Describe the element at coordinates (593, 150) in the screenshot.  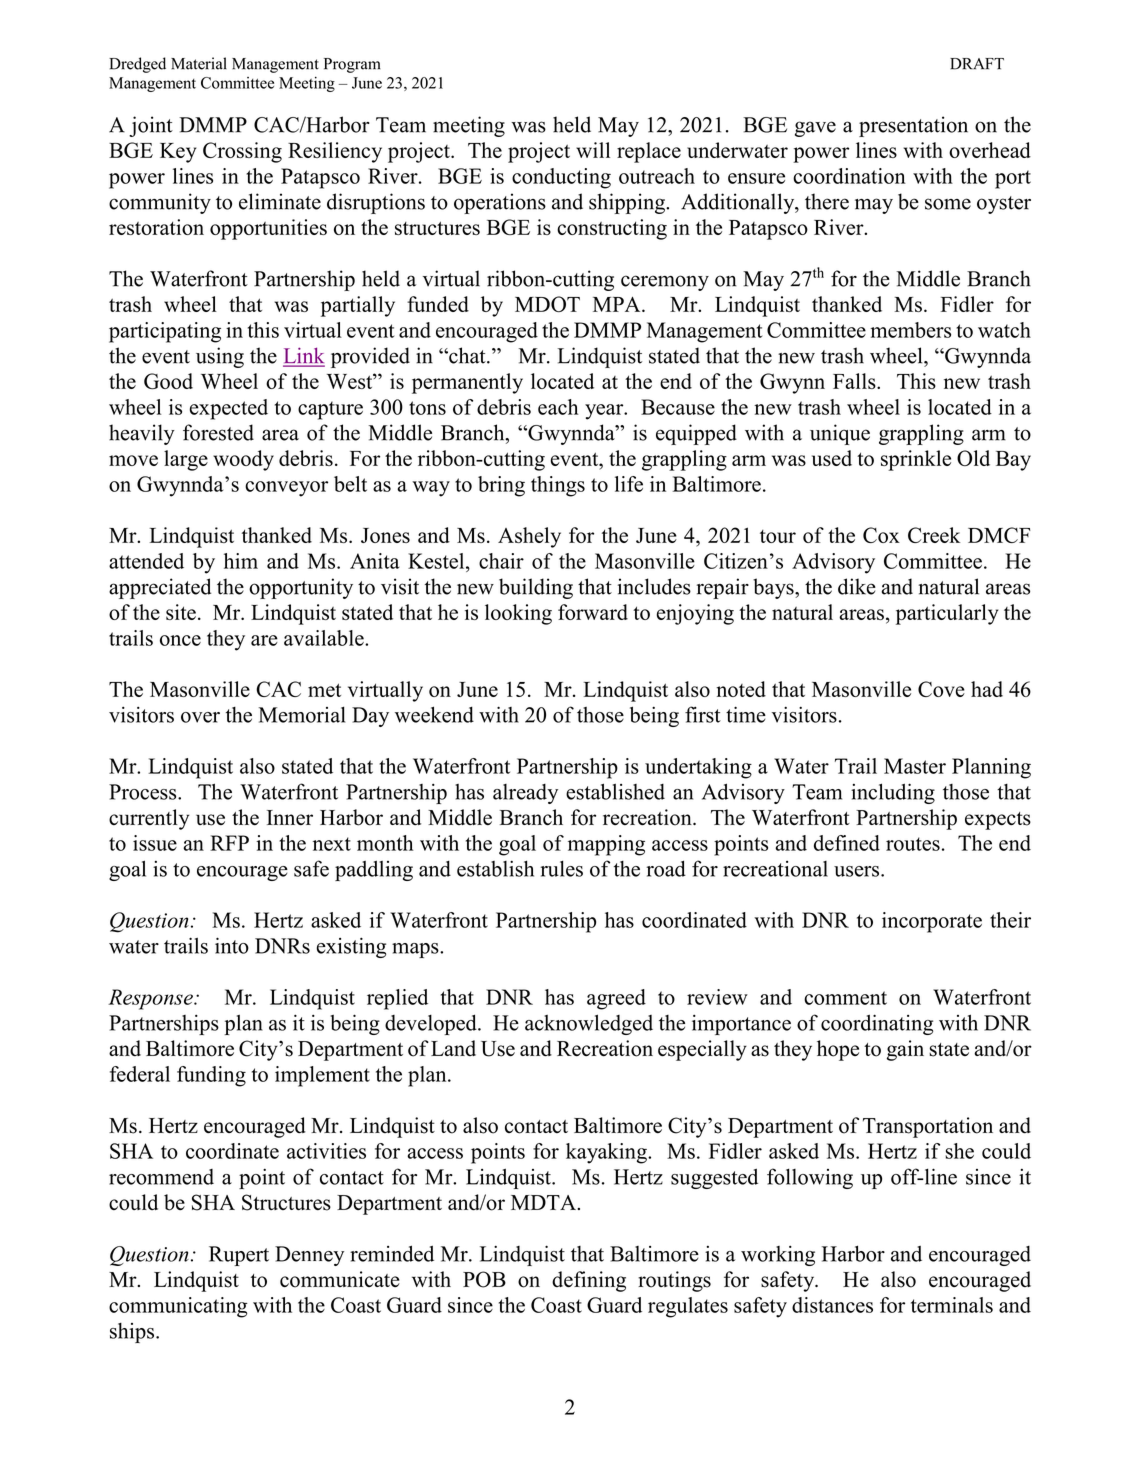
I see `will` at that location.
